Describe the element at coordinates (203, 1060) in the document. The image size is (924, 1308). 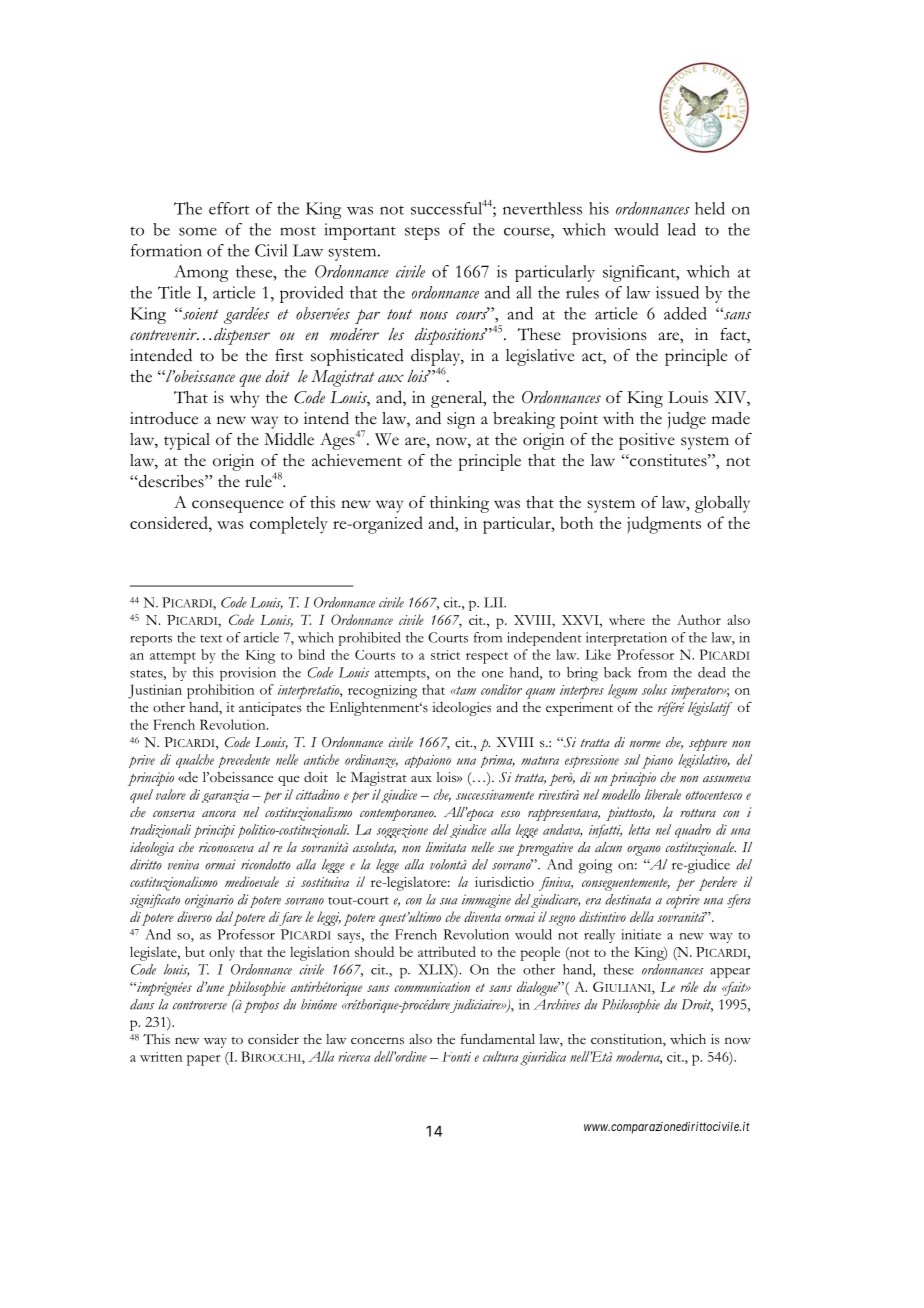
I see `paper` at that location.
